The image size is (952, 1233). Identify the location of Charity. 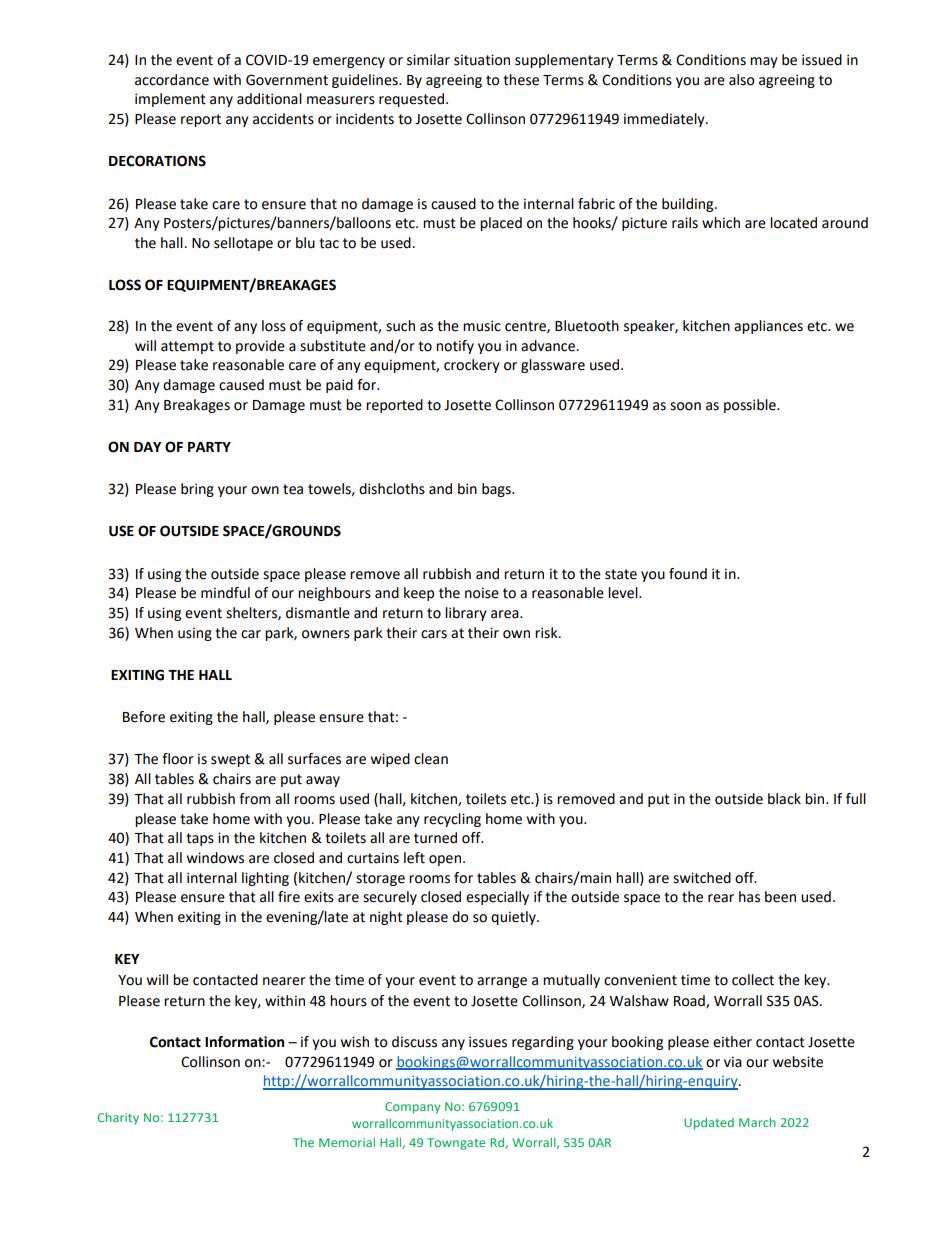
(118, 1119).
